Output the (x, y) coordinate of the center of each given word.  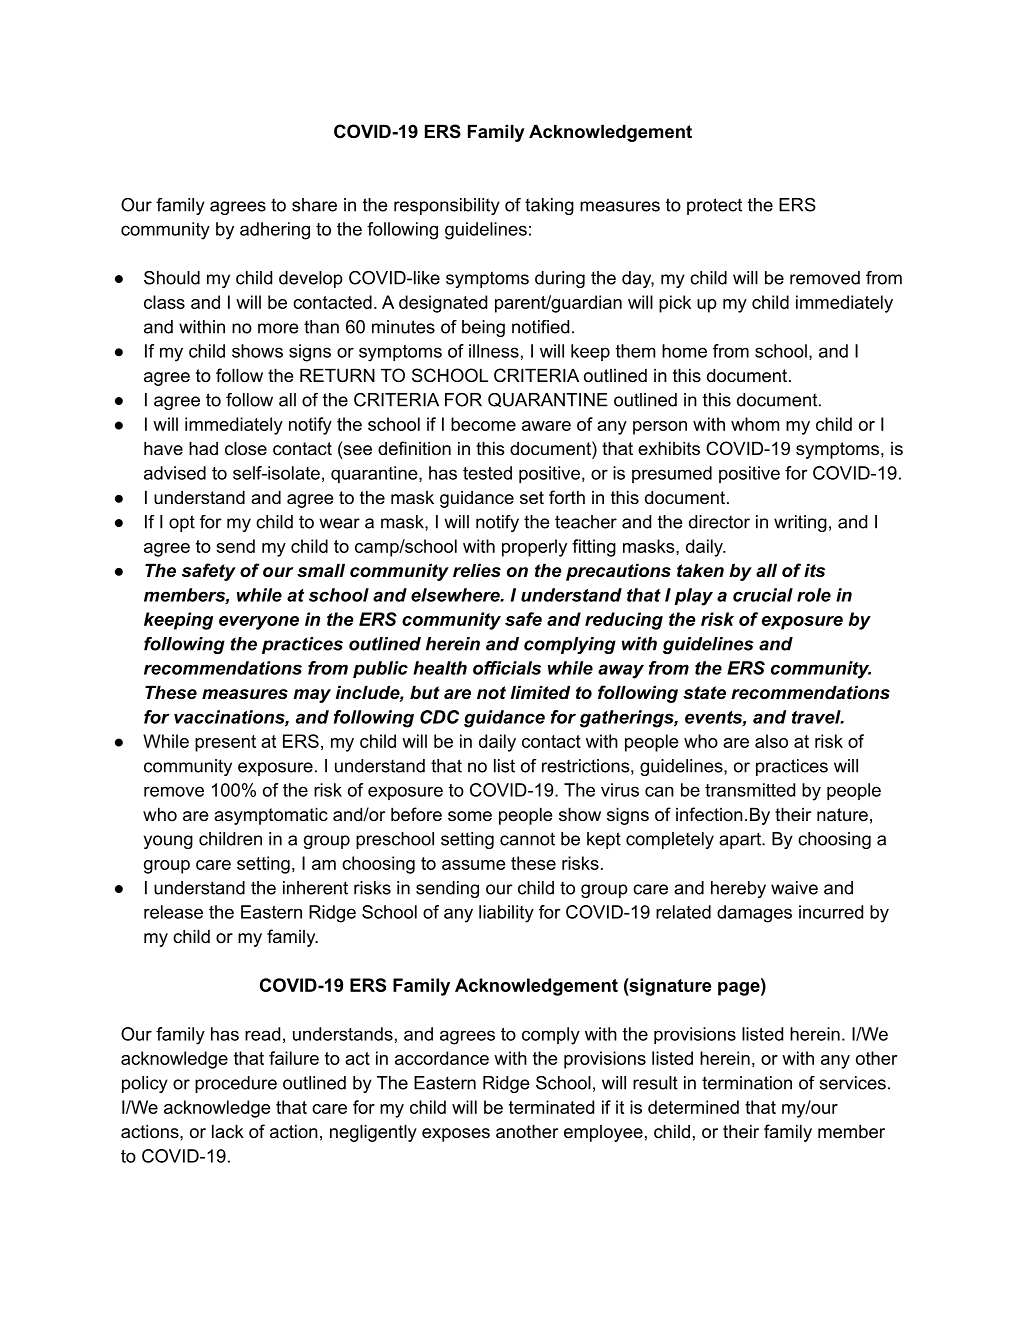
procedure (236, 1084)
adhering (275, 231)
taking (549, 206)
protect (714, 206)
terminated (551, 1107)
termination (747, 1083)
